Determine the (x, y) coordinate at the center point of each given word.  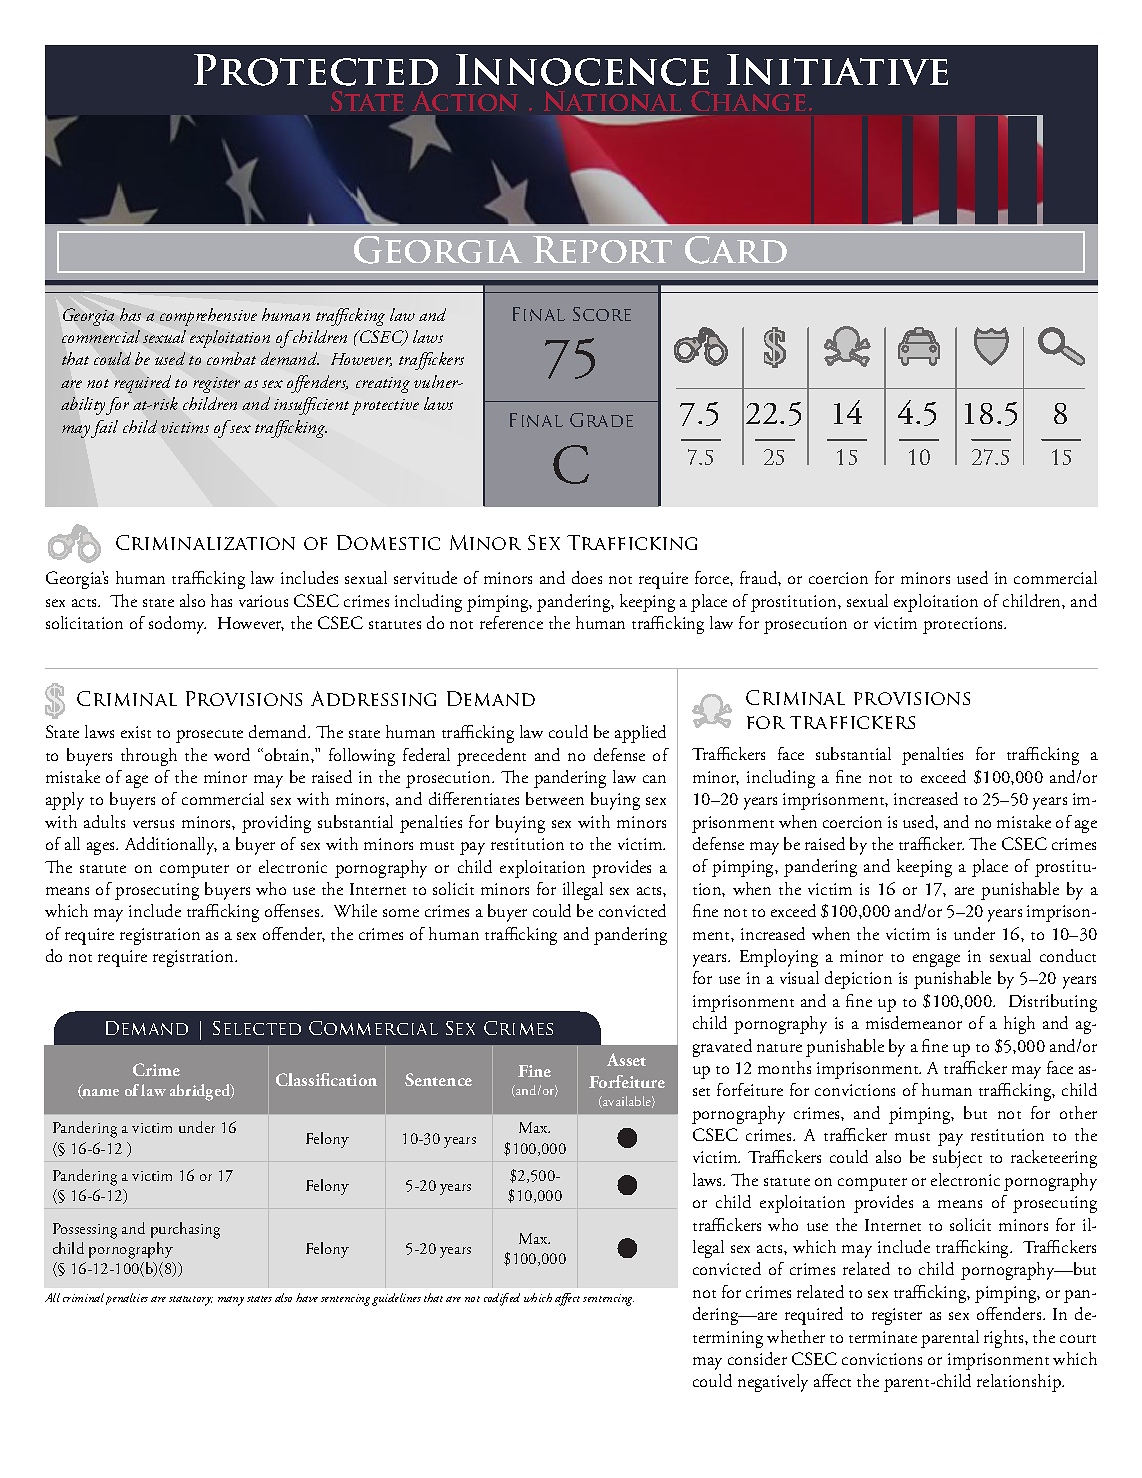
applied (640, 734)
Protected (316, 70)
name (100, 1094)
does (587, 577)
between (555, 798)
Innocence (582, 70)
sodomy (177, 625)
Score (602, 314)
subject (957, 1159)
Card (736, 250)
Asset (626, 1059)
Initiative (837, 69)
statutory (191, 1301)
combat (231, 358)
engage (936, 960)
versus (153, 824)
